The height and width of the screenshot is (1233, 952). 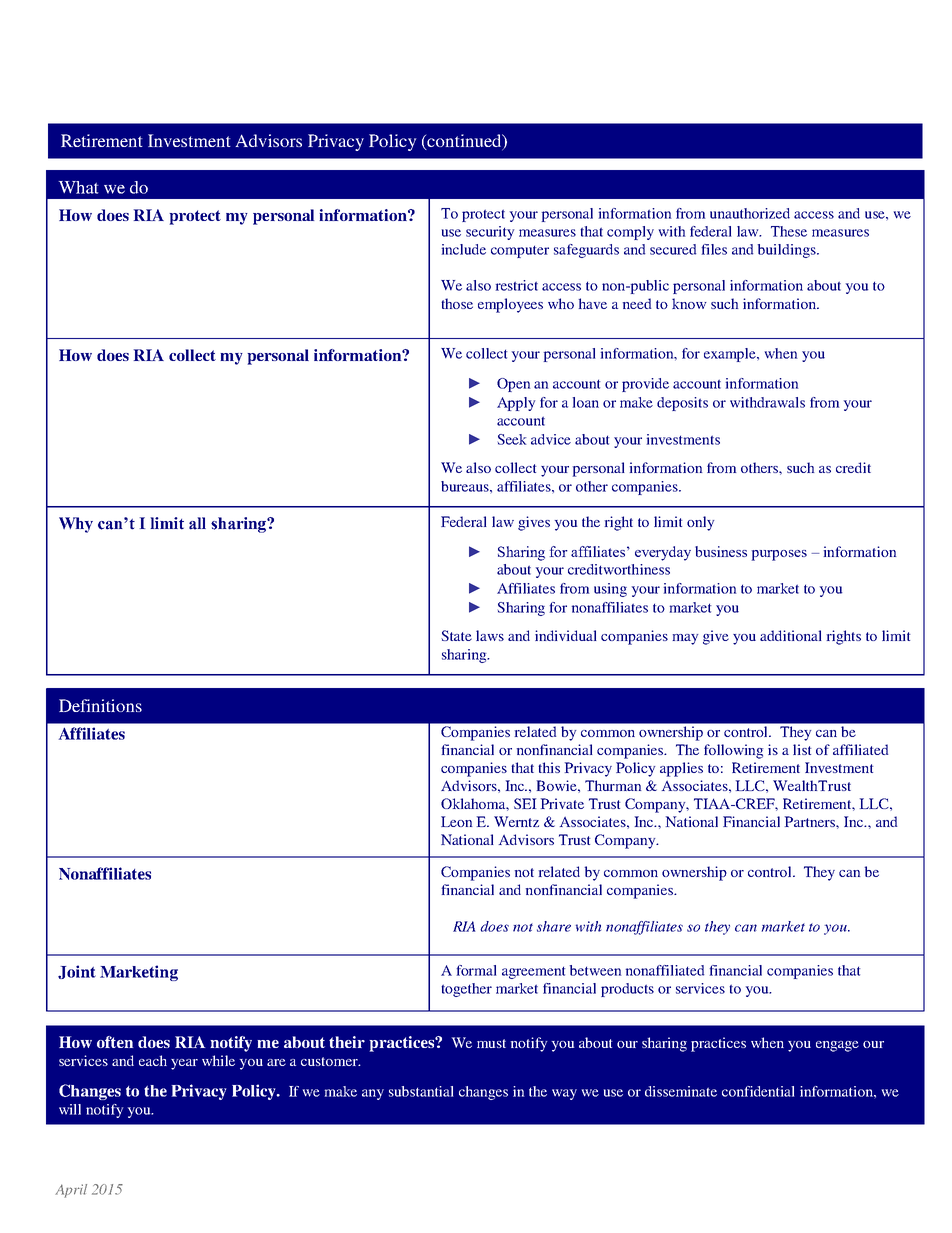 What do you see at coordinates (682, 404) in the screenshot?
I see `deposits` at bounding box center [682, 404].
